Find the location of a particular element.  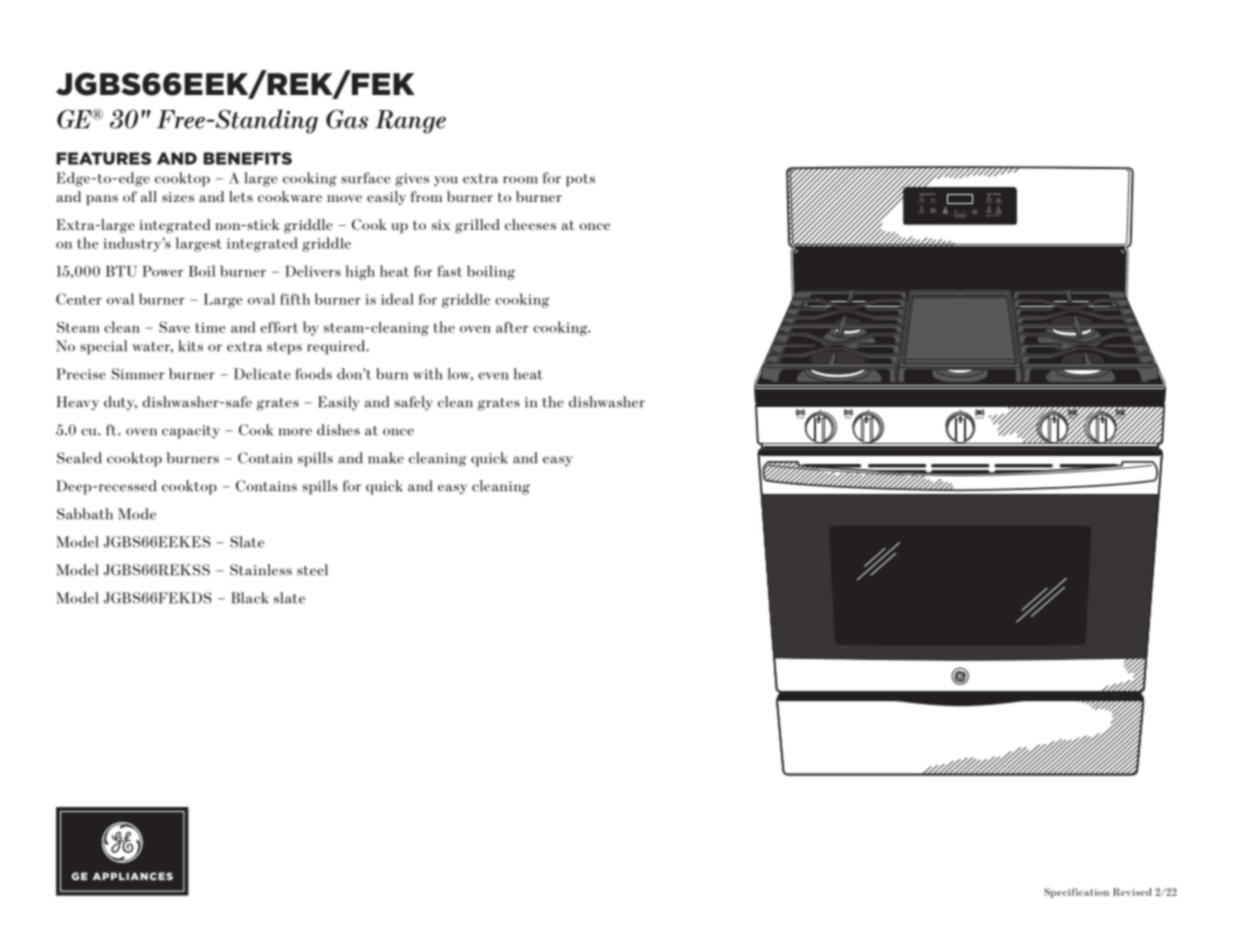

Stainless is located at coordinates (261, 570).
